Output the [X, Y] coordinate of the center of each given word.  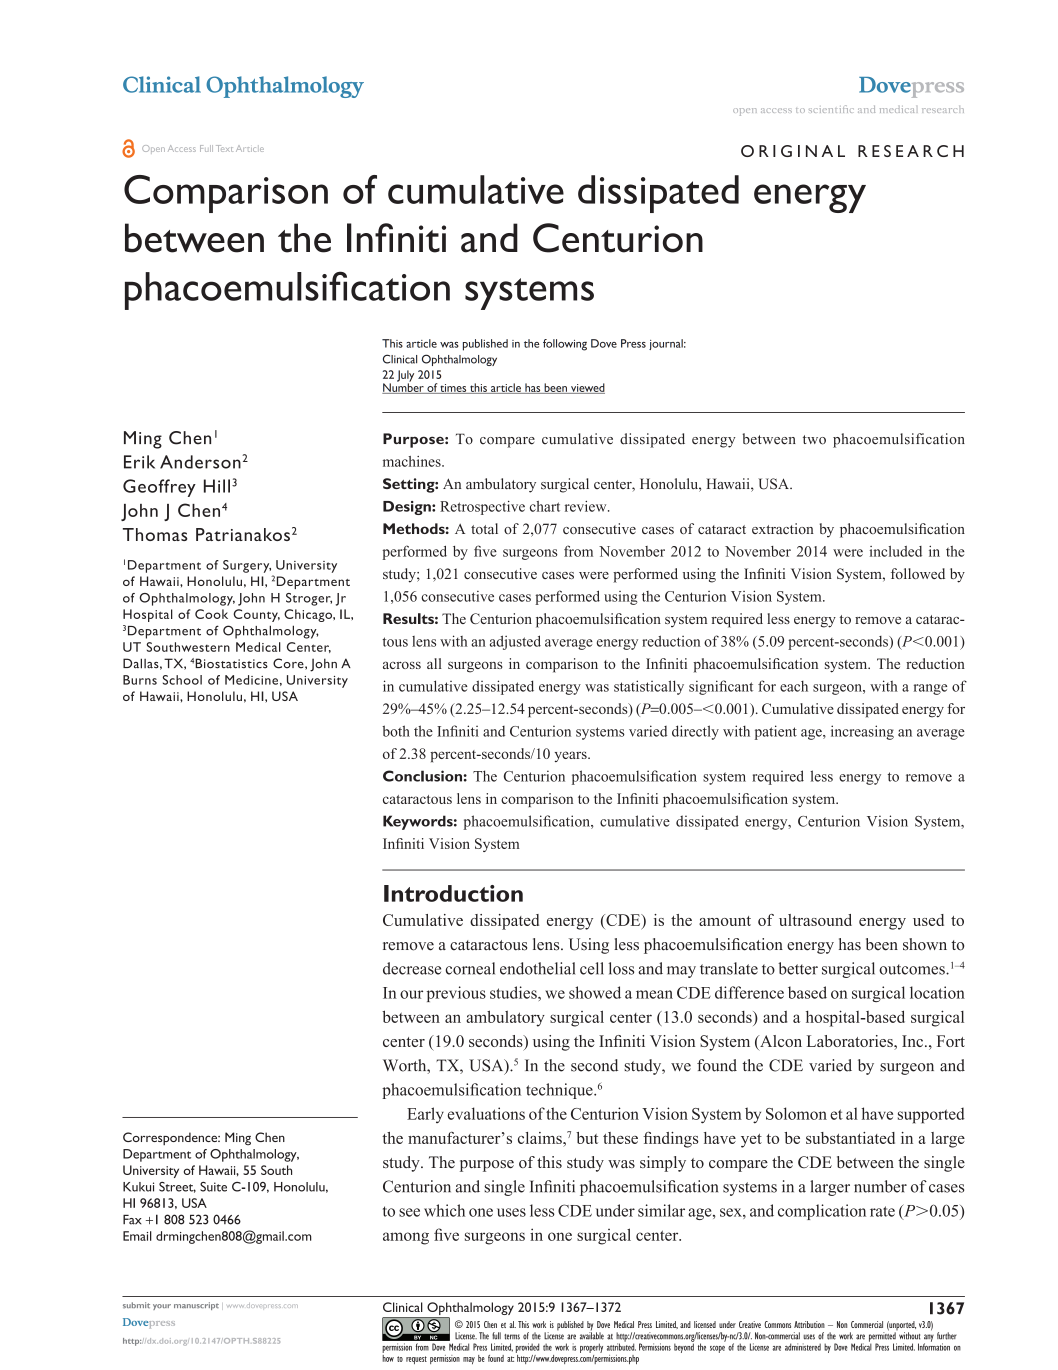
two [814, 440]
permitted [883, 1337]
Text [224, 148]
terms [512, 1337]
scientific [831, 109]
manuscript [196, 1306]
